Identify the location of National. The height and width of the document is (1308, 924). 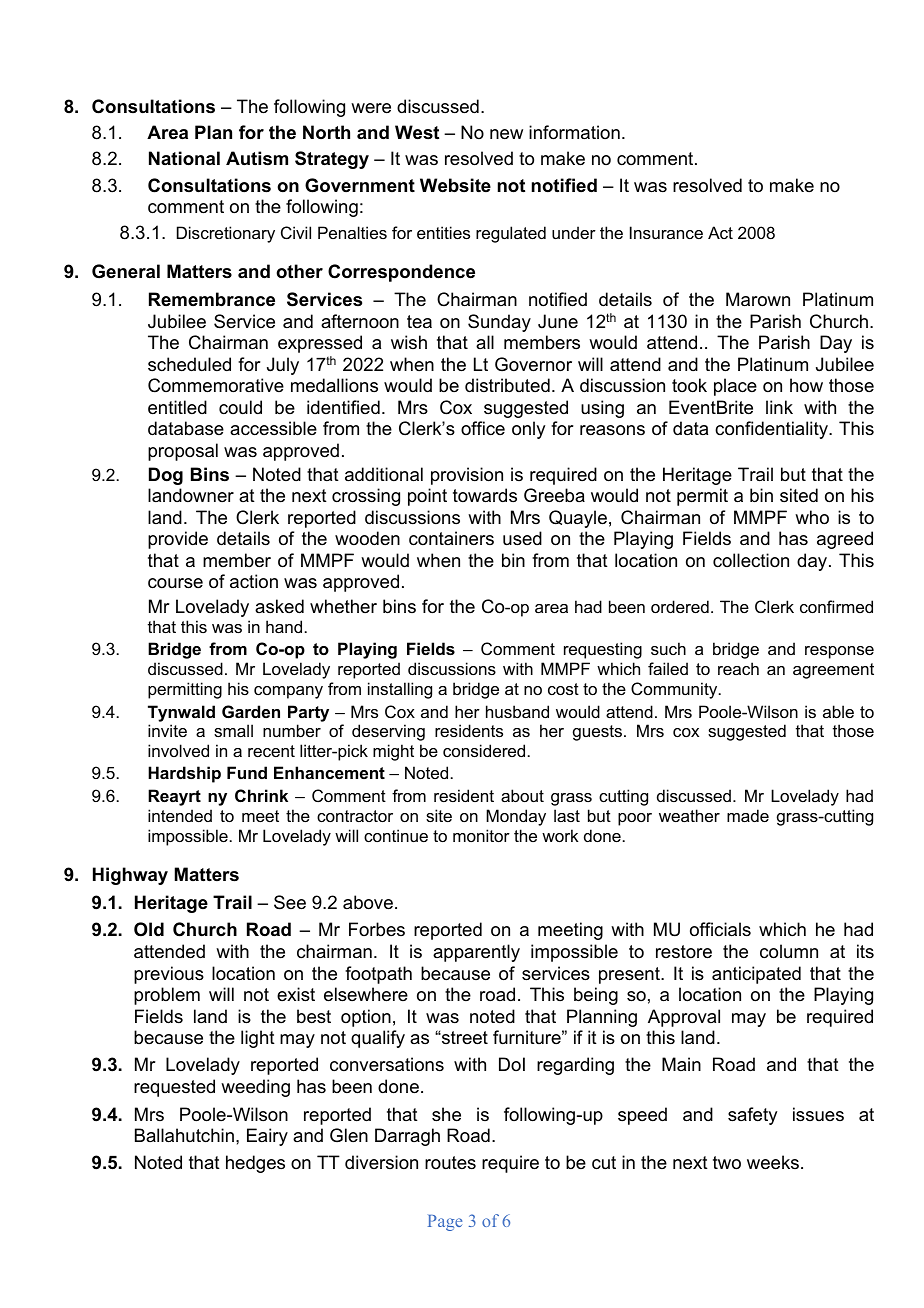
(184, 158).
